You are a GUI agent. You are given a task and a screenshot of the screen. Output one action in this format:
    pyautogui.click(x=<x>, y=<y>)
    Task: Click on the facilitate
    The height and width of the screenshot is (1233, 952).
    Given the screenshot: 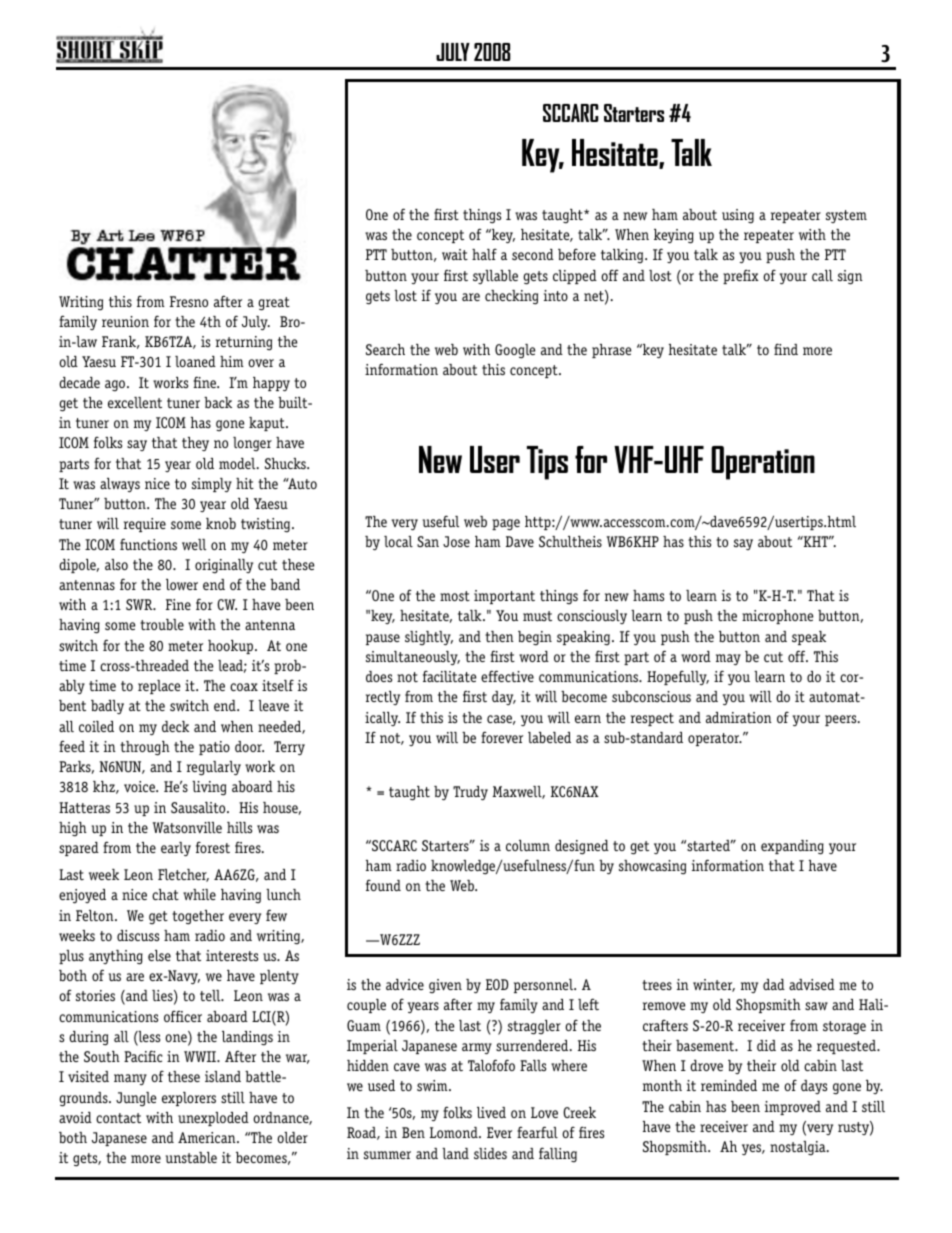 What is the action you would take?
    pyautogui.click(x=449, y=676)
